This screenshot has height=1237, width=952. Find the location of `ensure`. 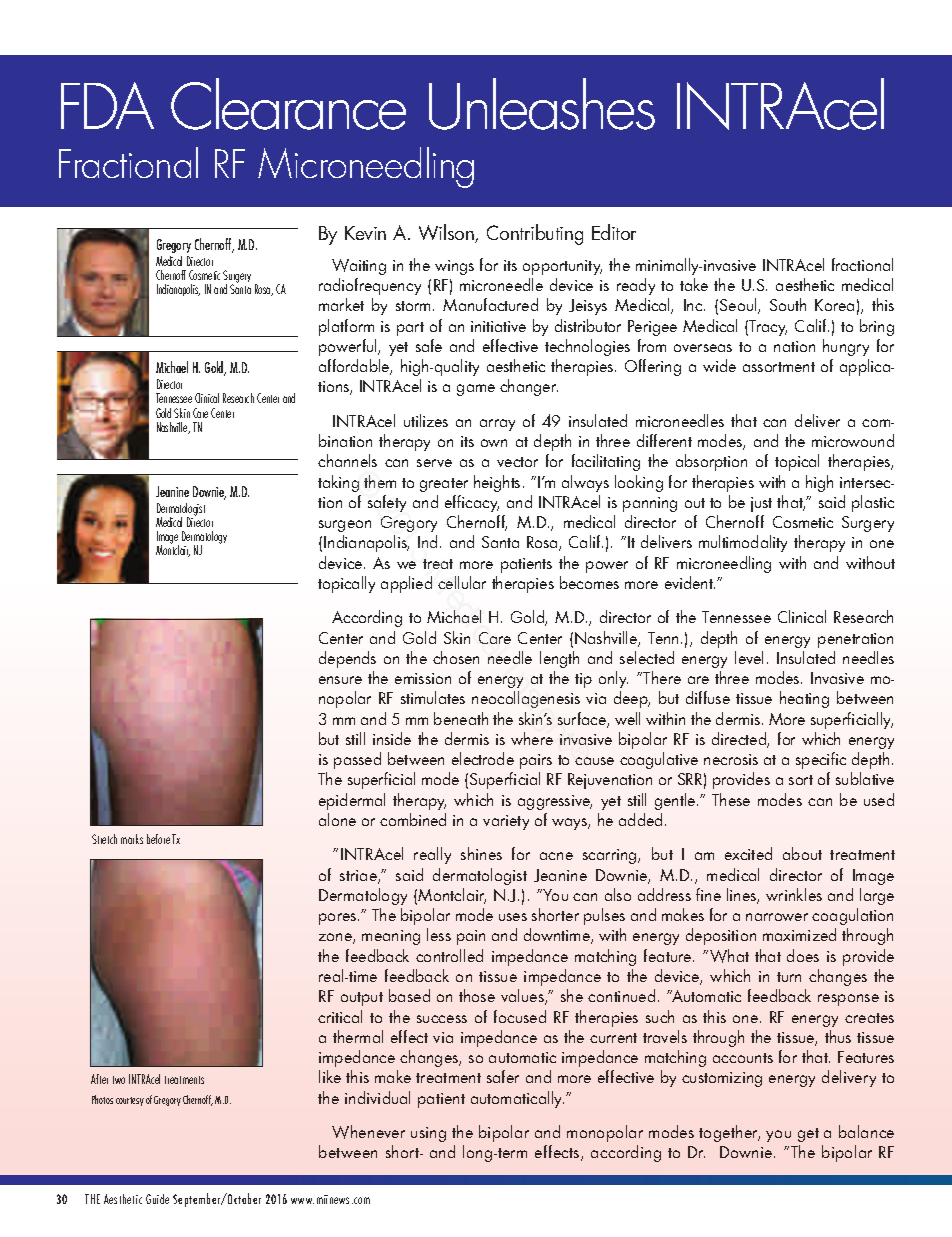

ensure is located at coordinates (340, 680).
